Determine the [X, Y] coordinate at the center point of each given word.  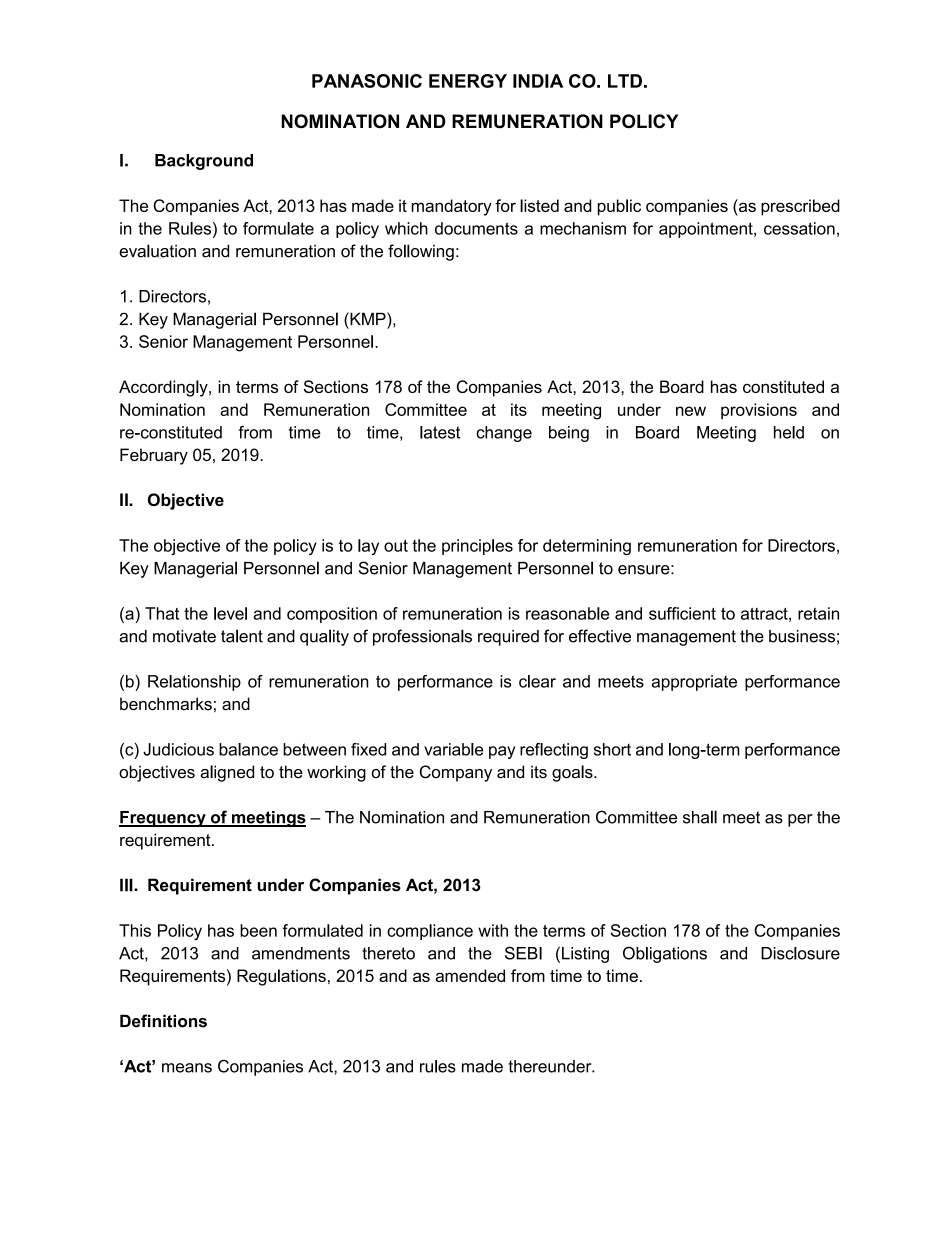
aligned [227, 773]
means [187, 1068]
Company [456, 773]
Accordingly [164, 388]
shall [700, 817]
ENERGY [468, 81]
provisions [759, 411]
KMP [368, 318]
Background [204, 162]
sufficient [682, 613]
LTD [625, 81]
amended [470, 975]
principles [477, 547]
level [230, 613]
